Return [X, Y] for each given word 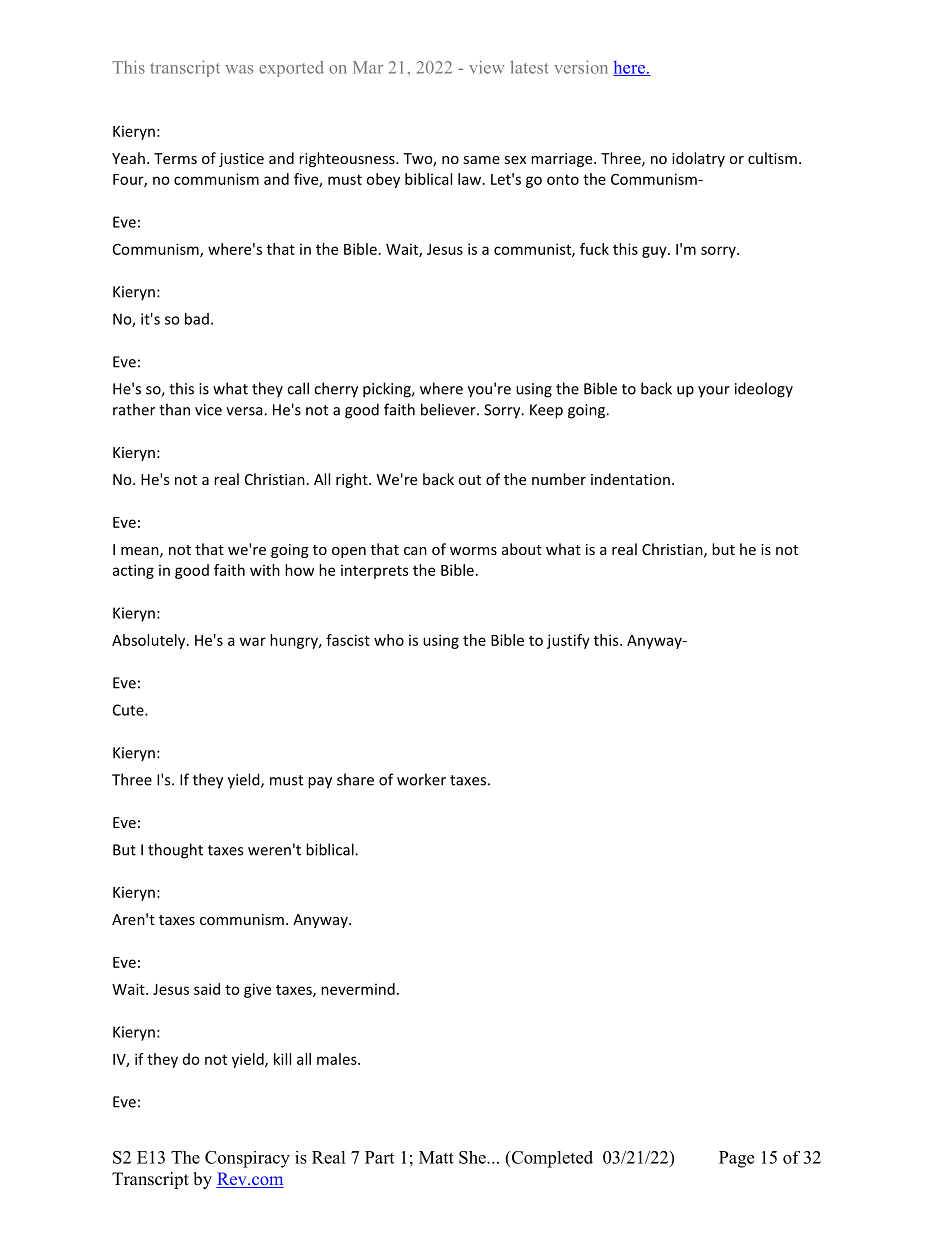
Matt [436, 1157]
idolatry [698, 159]
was [239, 69]
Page [736, 1159]
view [487, 67]
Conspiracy [247, 1159]
